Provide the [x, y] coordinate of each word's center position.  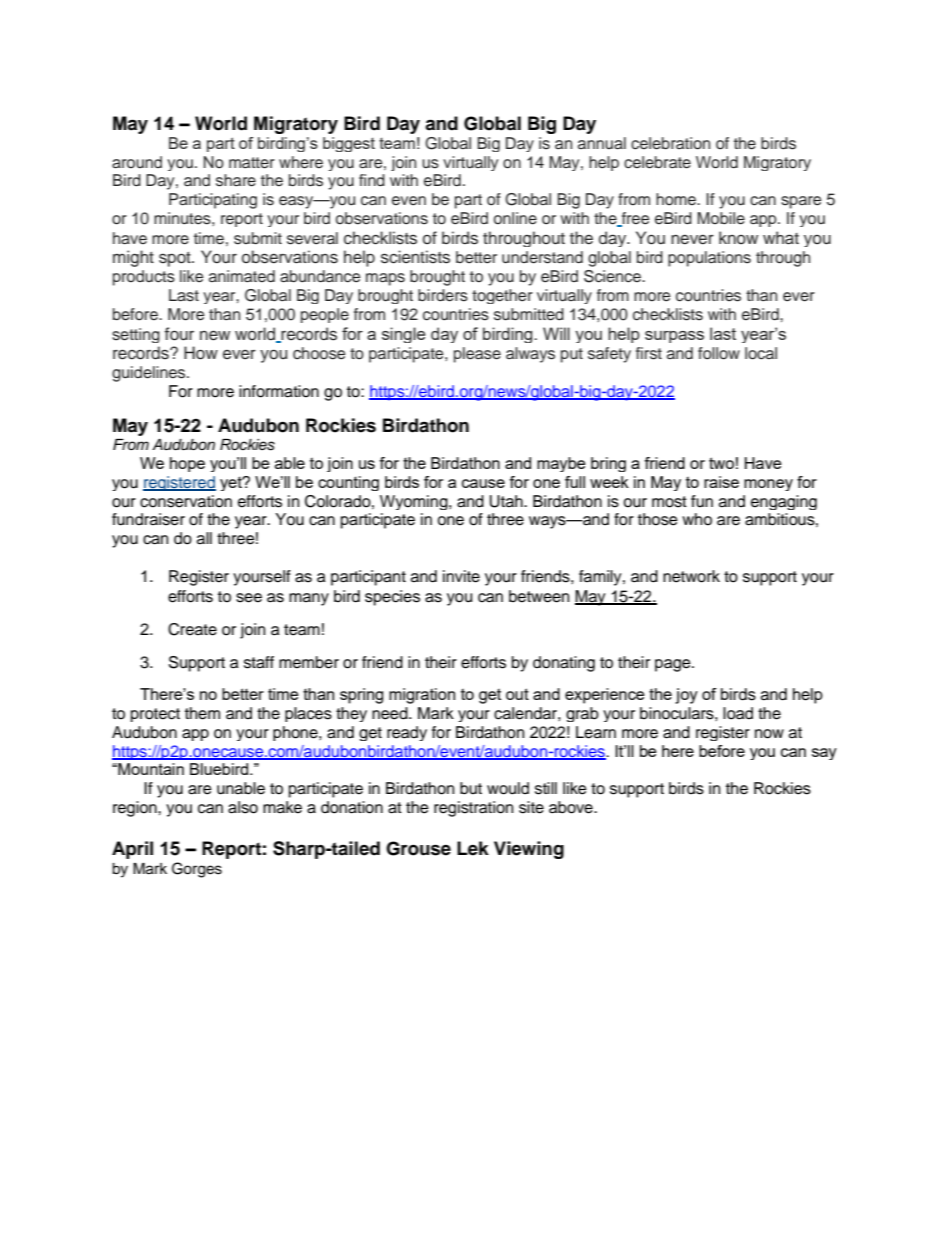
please [477, 355]
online [515, 218]
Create [192, 629]
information [279, 391]
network [691, 576]
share [236, 180]
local [761, 353]
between [539, 596]
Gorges [197, 870]
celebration [670, 143]
